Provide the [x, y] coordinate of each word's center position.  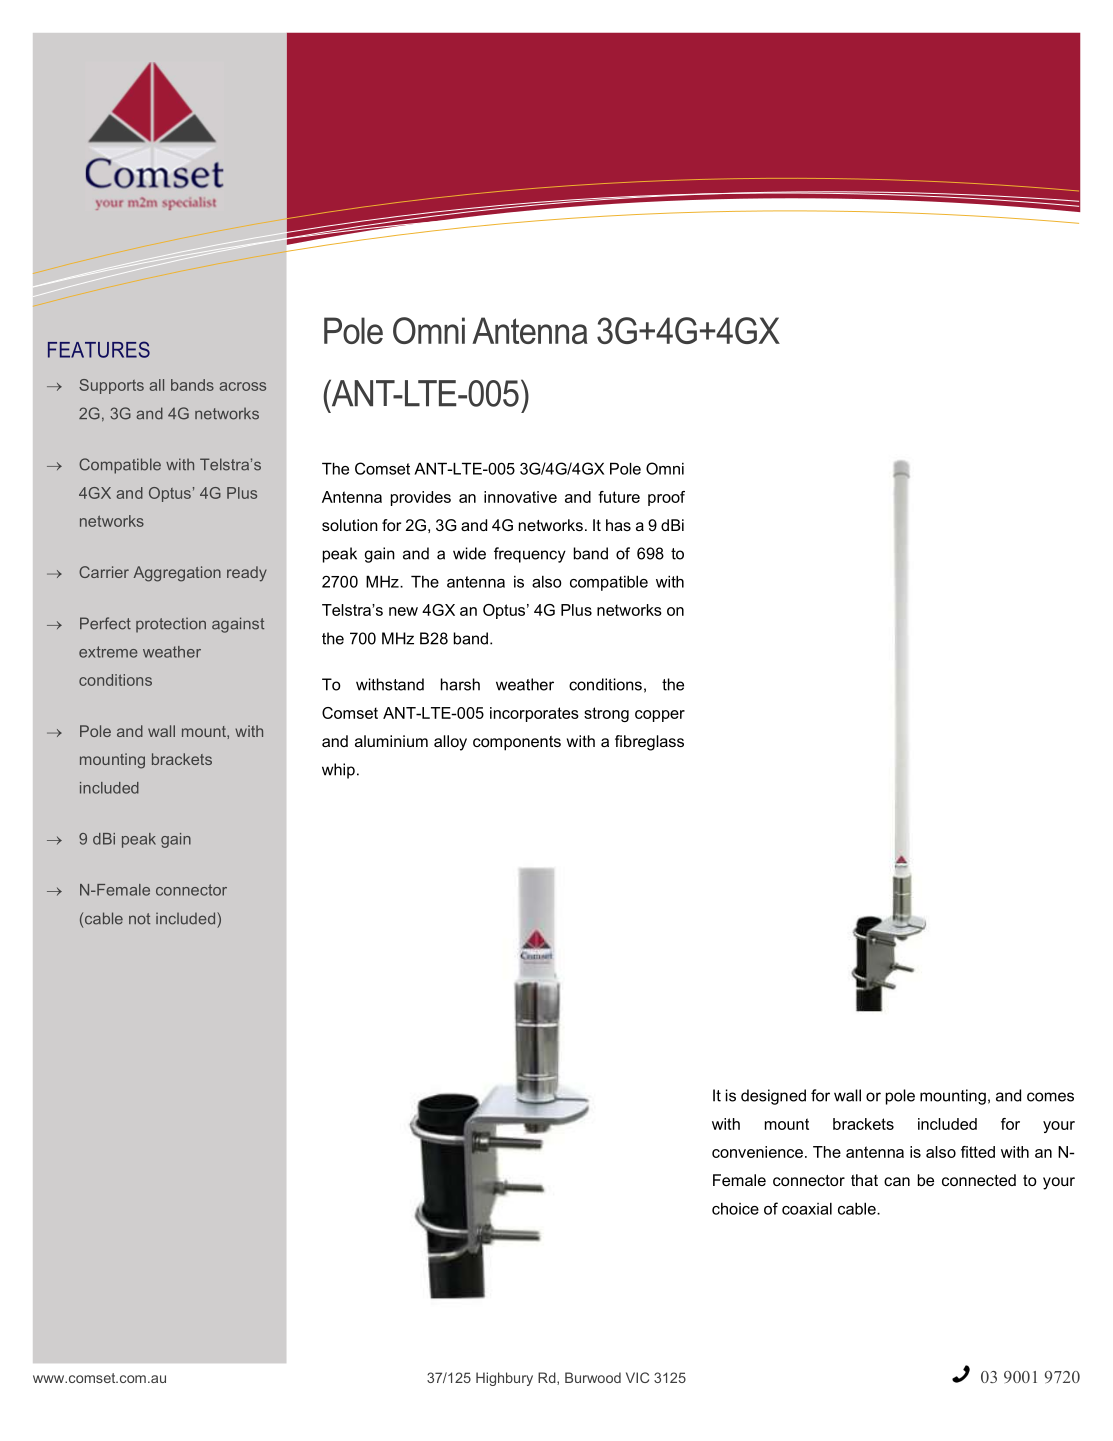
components [517, 743]
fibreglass [649, 743]
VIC [637, 1377]
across [242, 386]
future [619, 497]
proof [666, 498]
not [139, 919]
